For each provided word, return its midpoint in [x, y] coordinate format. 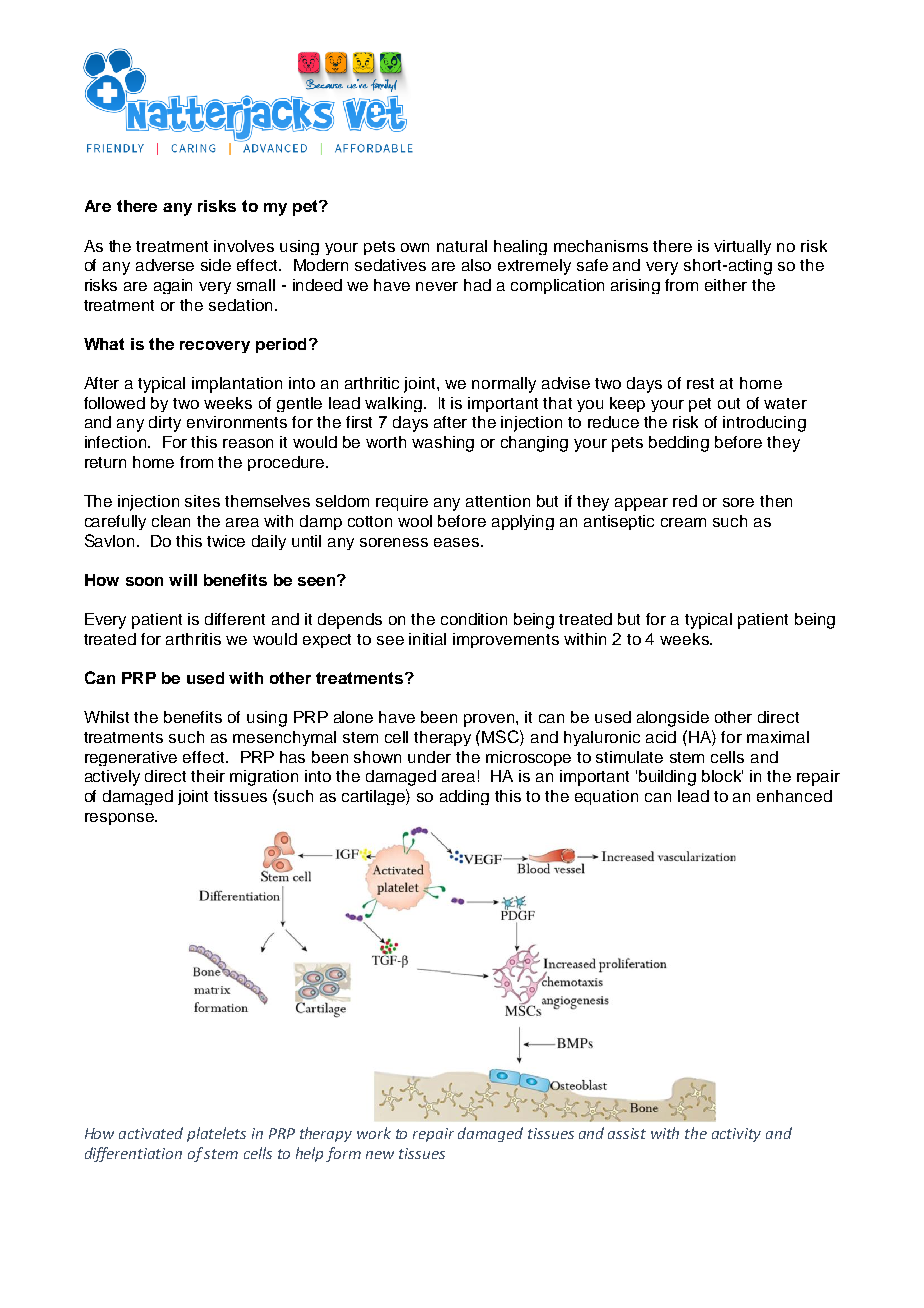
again [173, 286]
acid [661, 737]
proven [490, 720]
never [437, 286]
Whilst [106, 717]
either [726, 285]
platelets [216, 1134]
